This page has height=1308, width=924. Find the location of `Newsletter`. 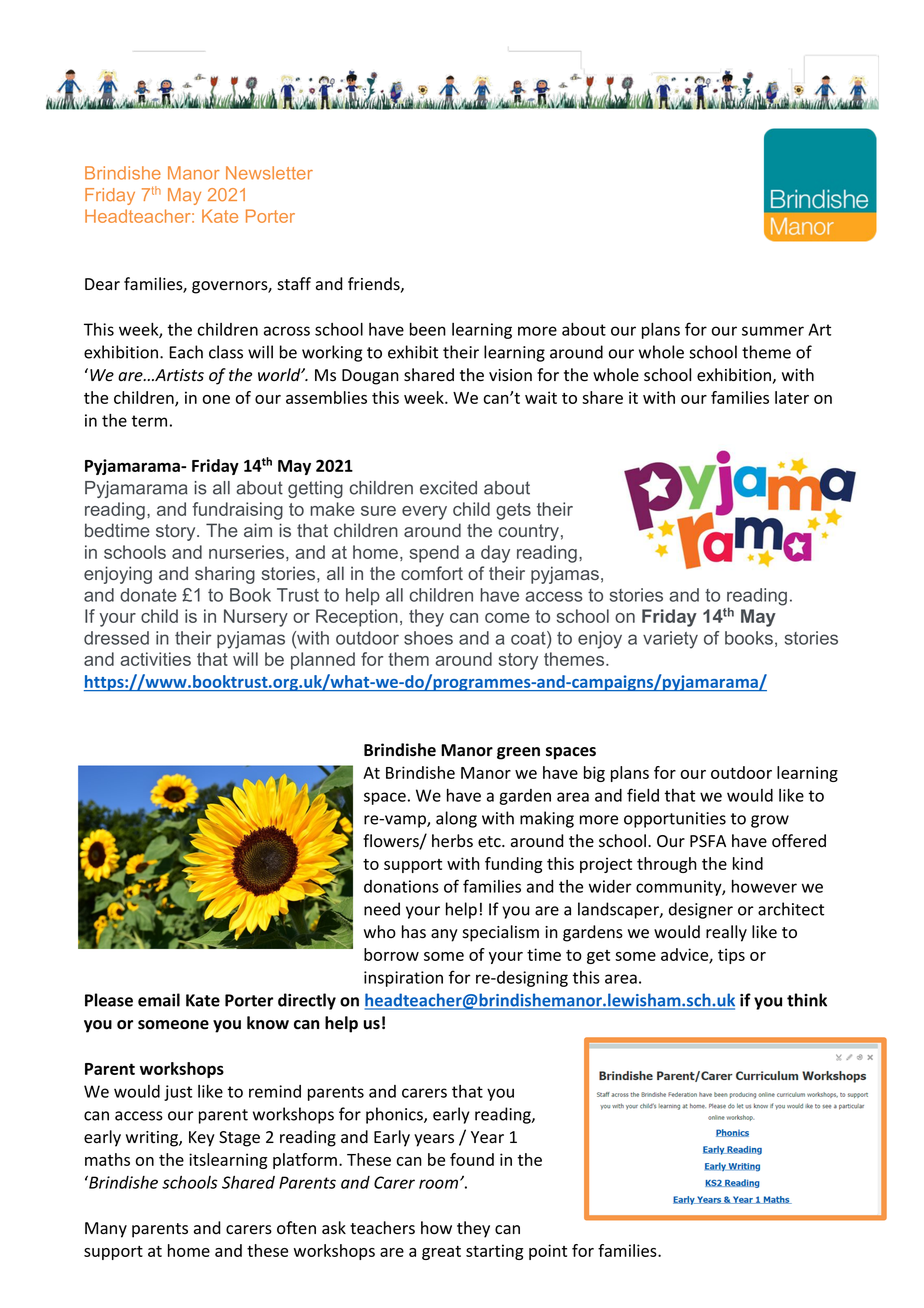

Newsletter is located at coordinates (269, 173).
